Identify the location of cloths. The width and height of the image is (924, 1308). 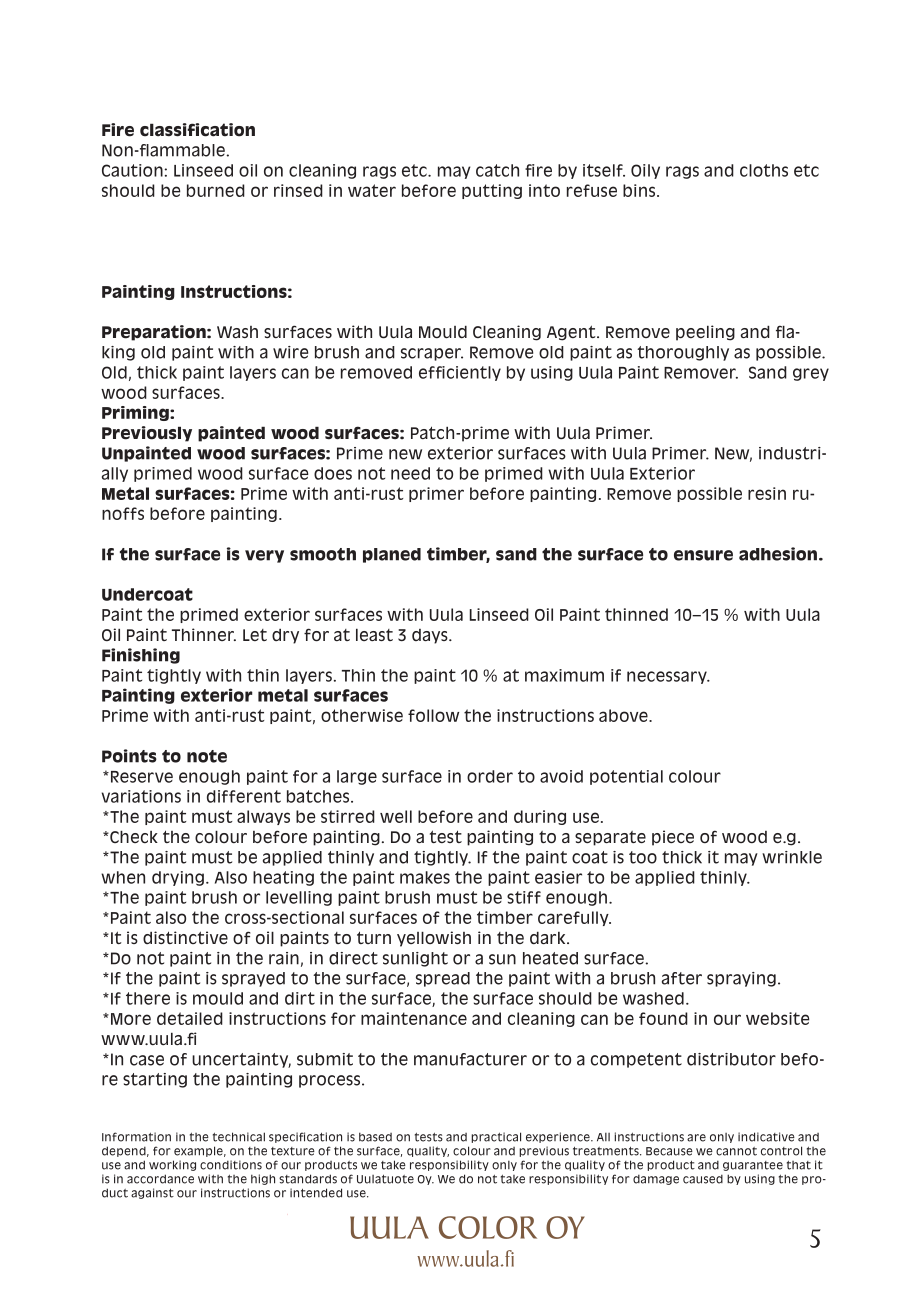
(764, 170).
